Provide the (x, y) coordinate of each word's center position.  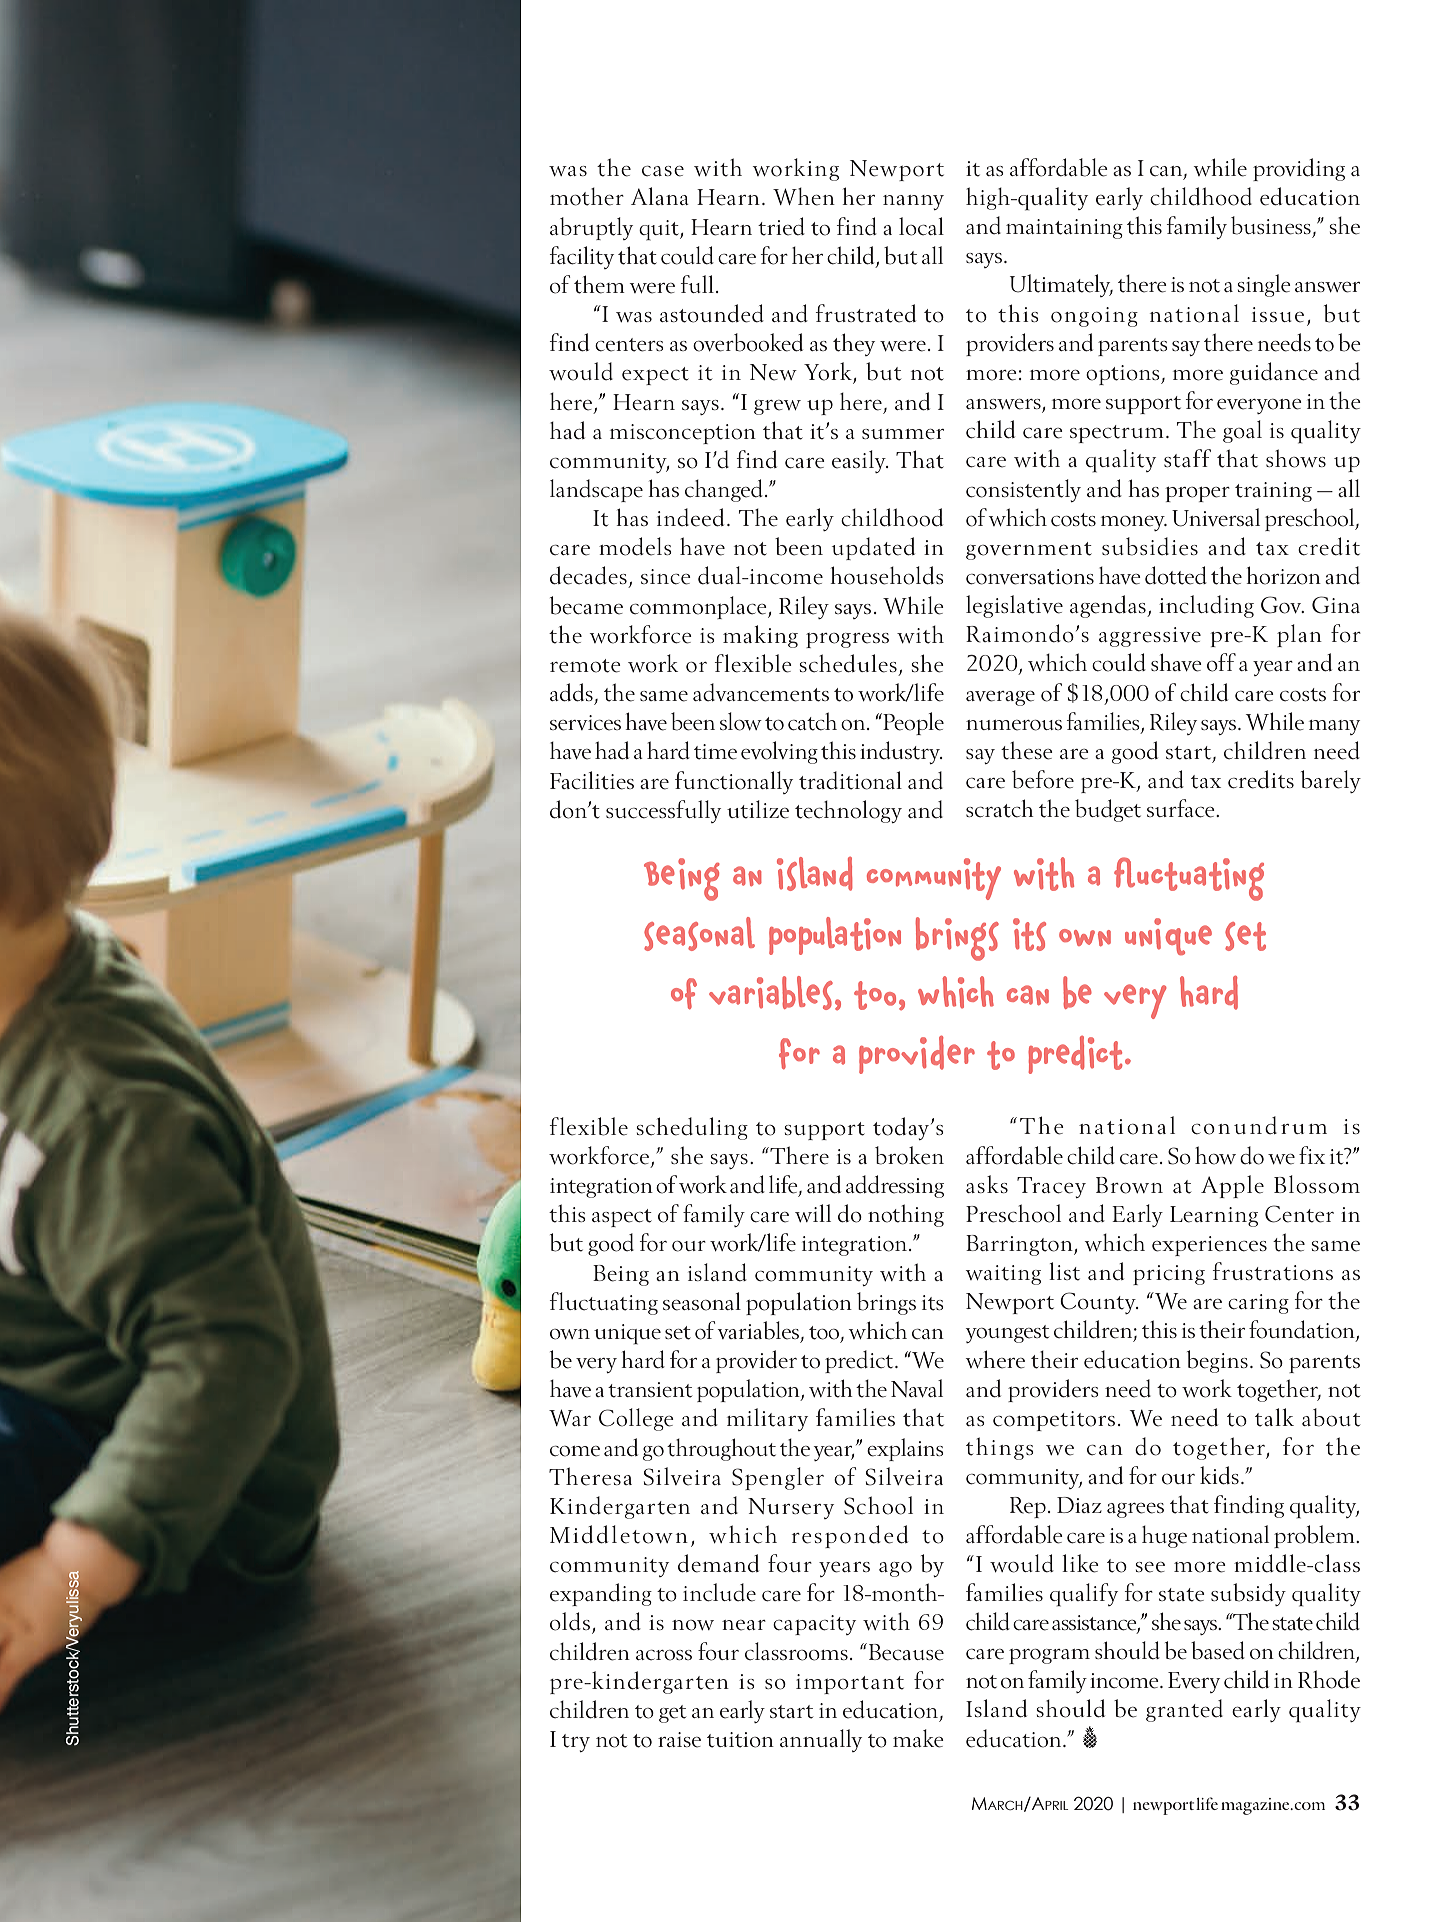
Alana (660, 196)
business (1271, 225)
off (1221, 662)
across (664, 1655)
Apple (1232, 1186)
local (921, 226)
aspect (622, 1218)
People (912, 723)
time (715, 752)
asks (987, 1184)
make (918, 1738)
